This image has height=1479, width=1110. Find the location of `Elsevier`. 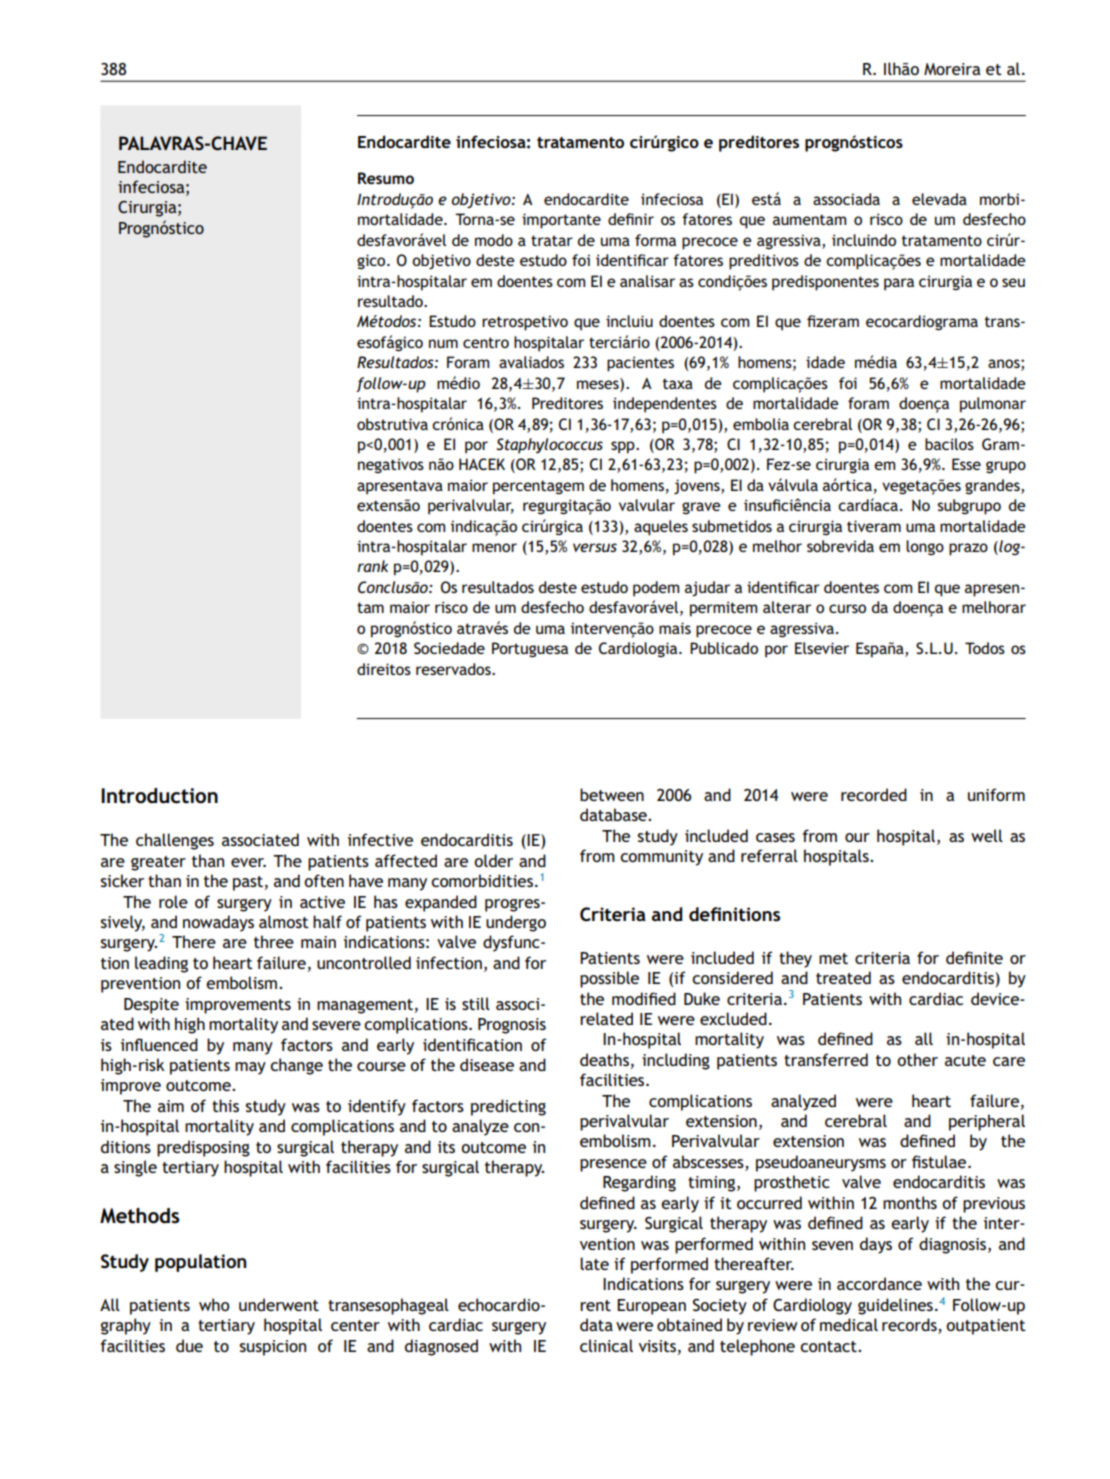

Elsevier is located at coordinates (822, 648).
